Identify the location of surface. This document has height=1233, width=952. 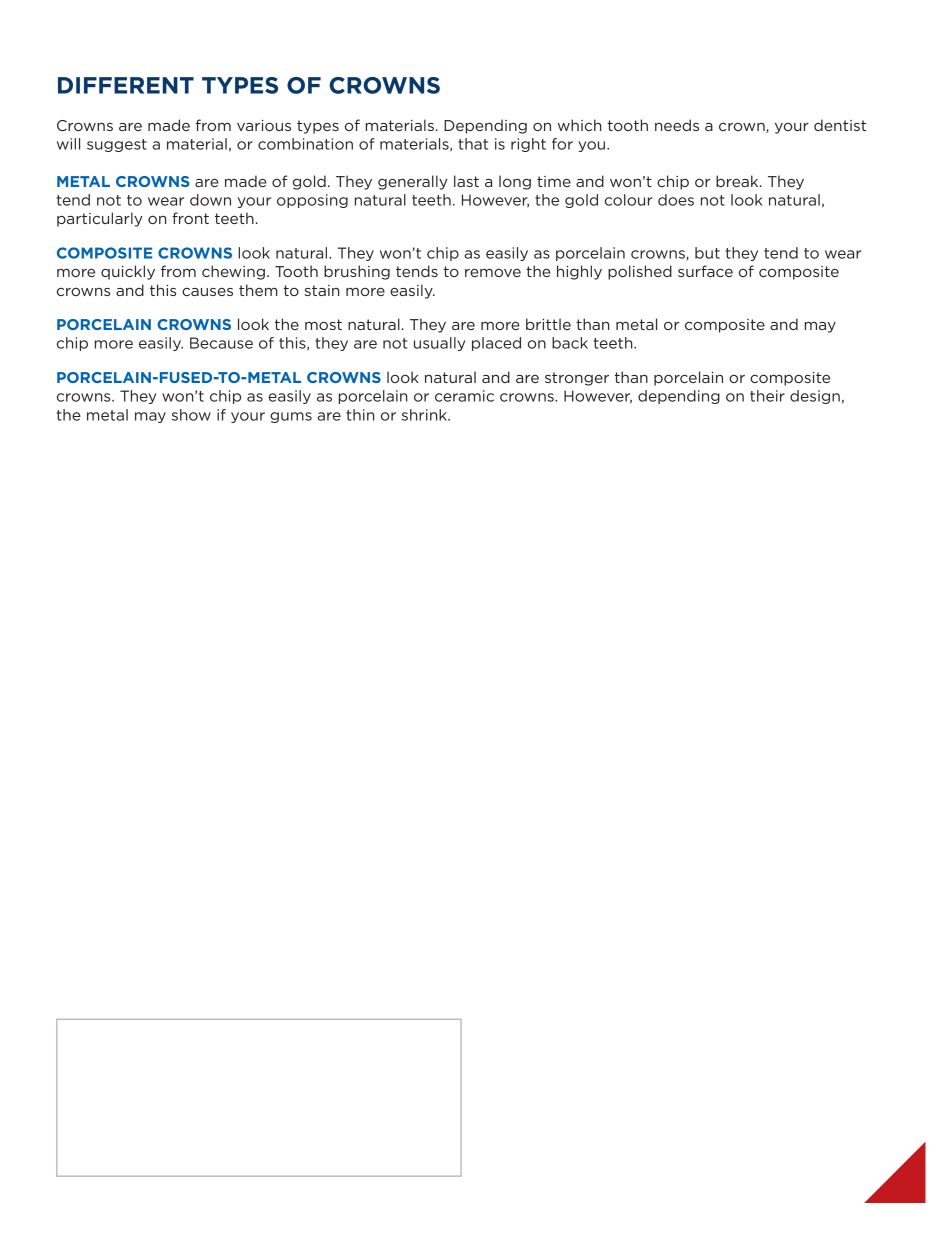
(705, 271).
